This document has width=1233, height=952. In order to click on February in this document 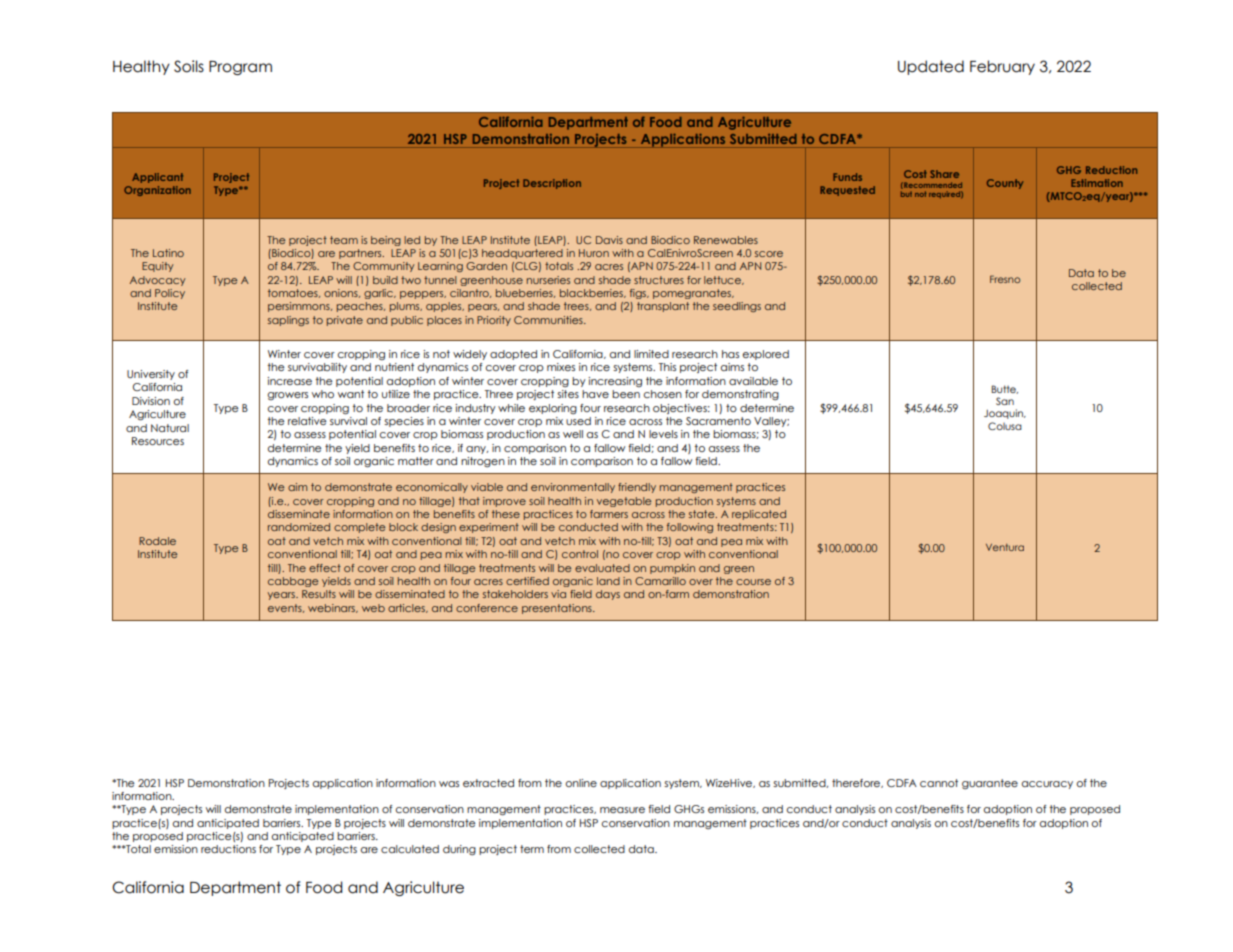, I will do `click(1002, 67)`.
